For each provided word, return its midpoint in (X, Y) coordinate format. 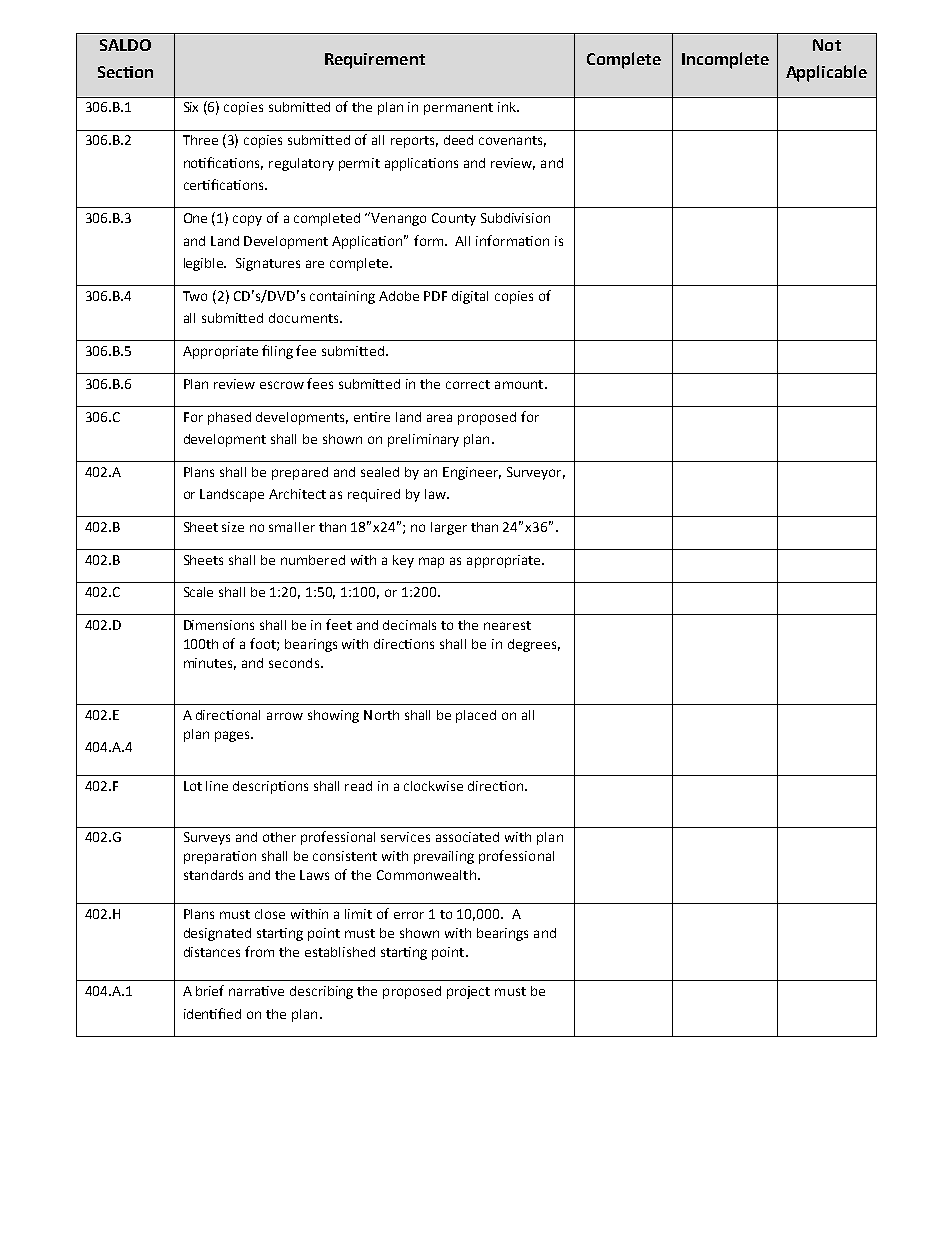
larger (449, 528)
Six (191, 107)
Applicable (826, 73)
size (233, 527)
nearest (507, 625)
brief (210, 990)
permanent (458, 109)
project (468, 992)
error (409, 915)
